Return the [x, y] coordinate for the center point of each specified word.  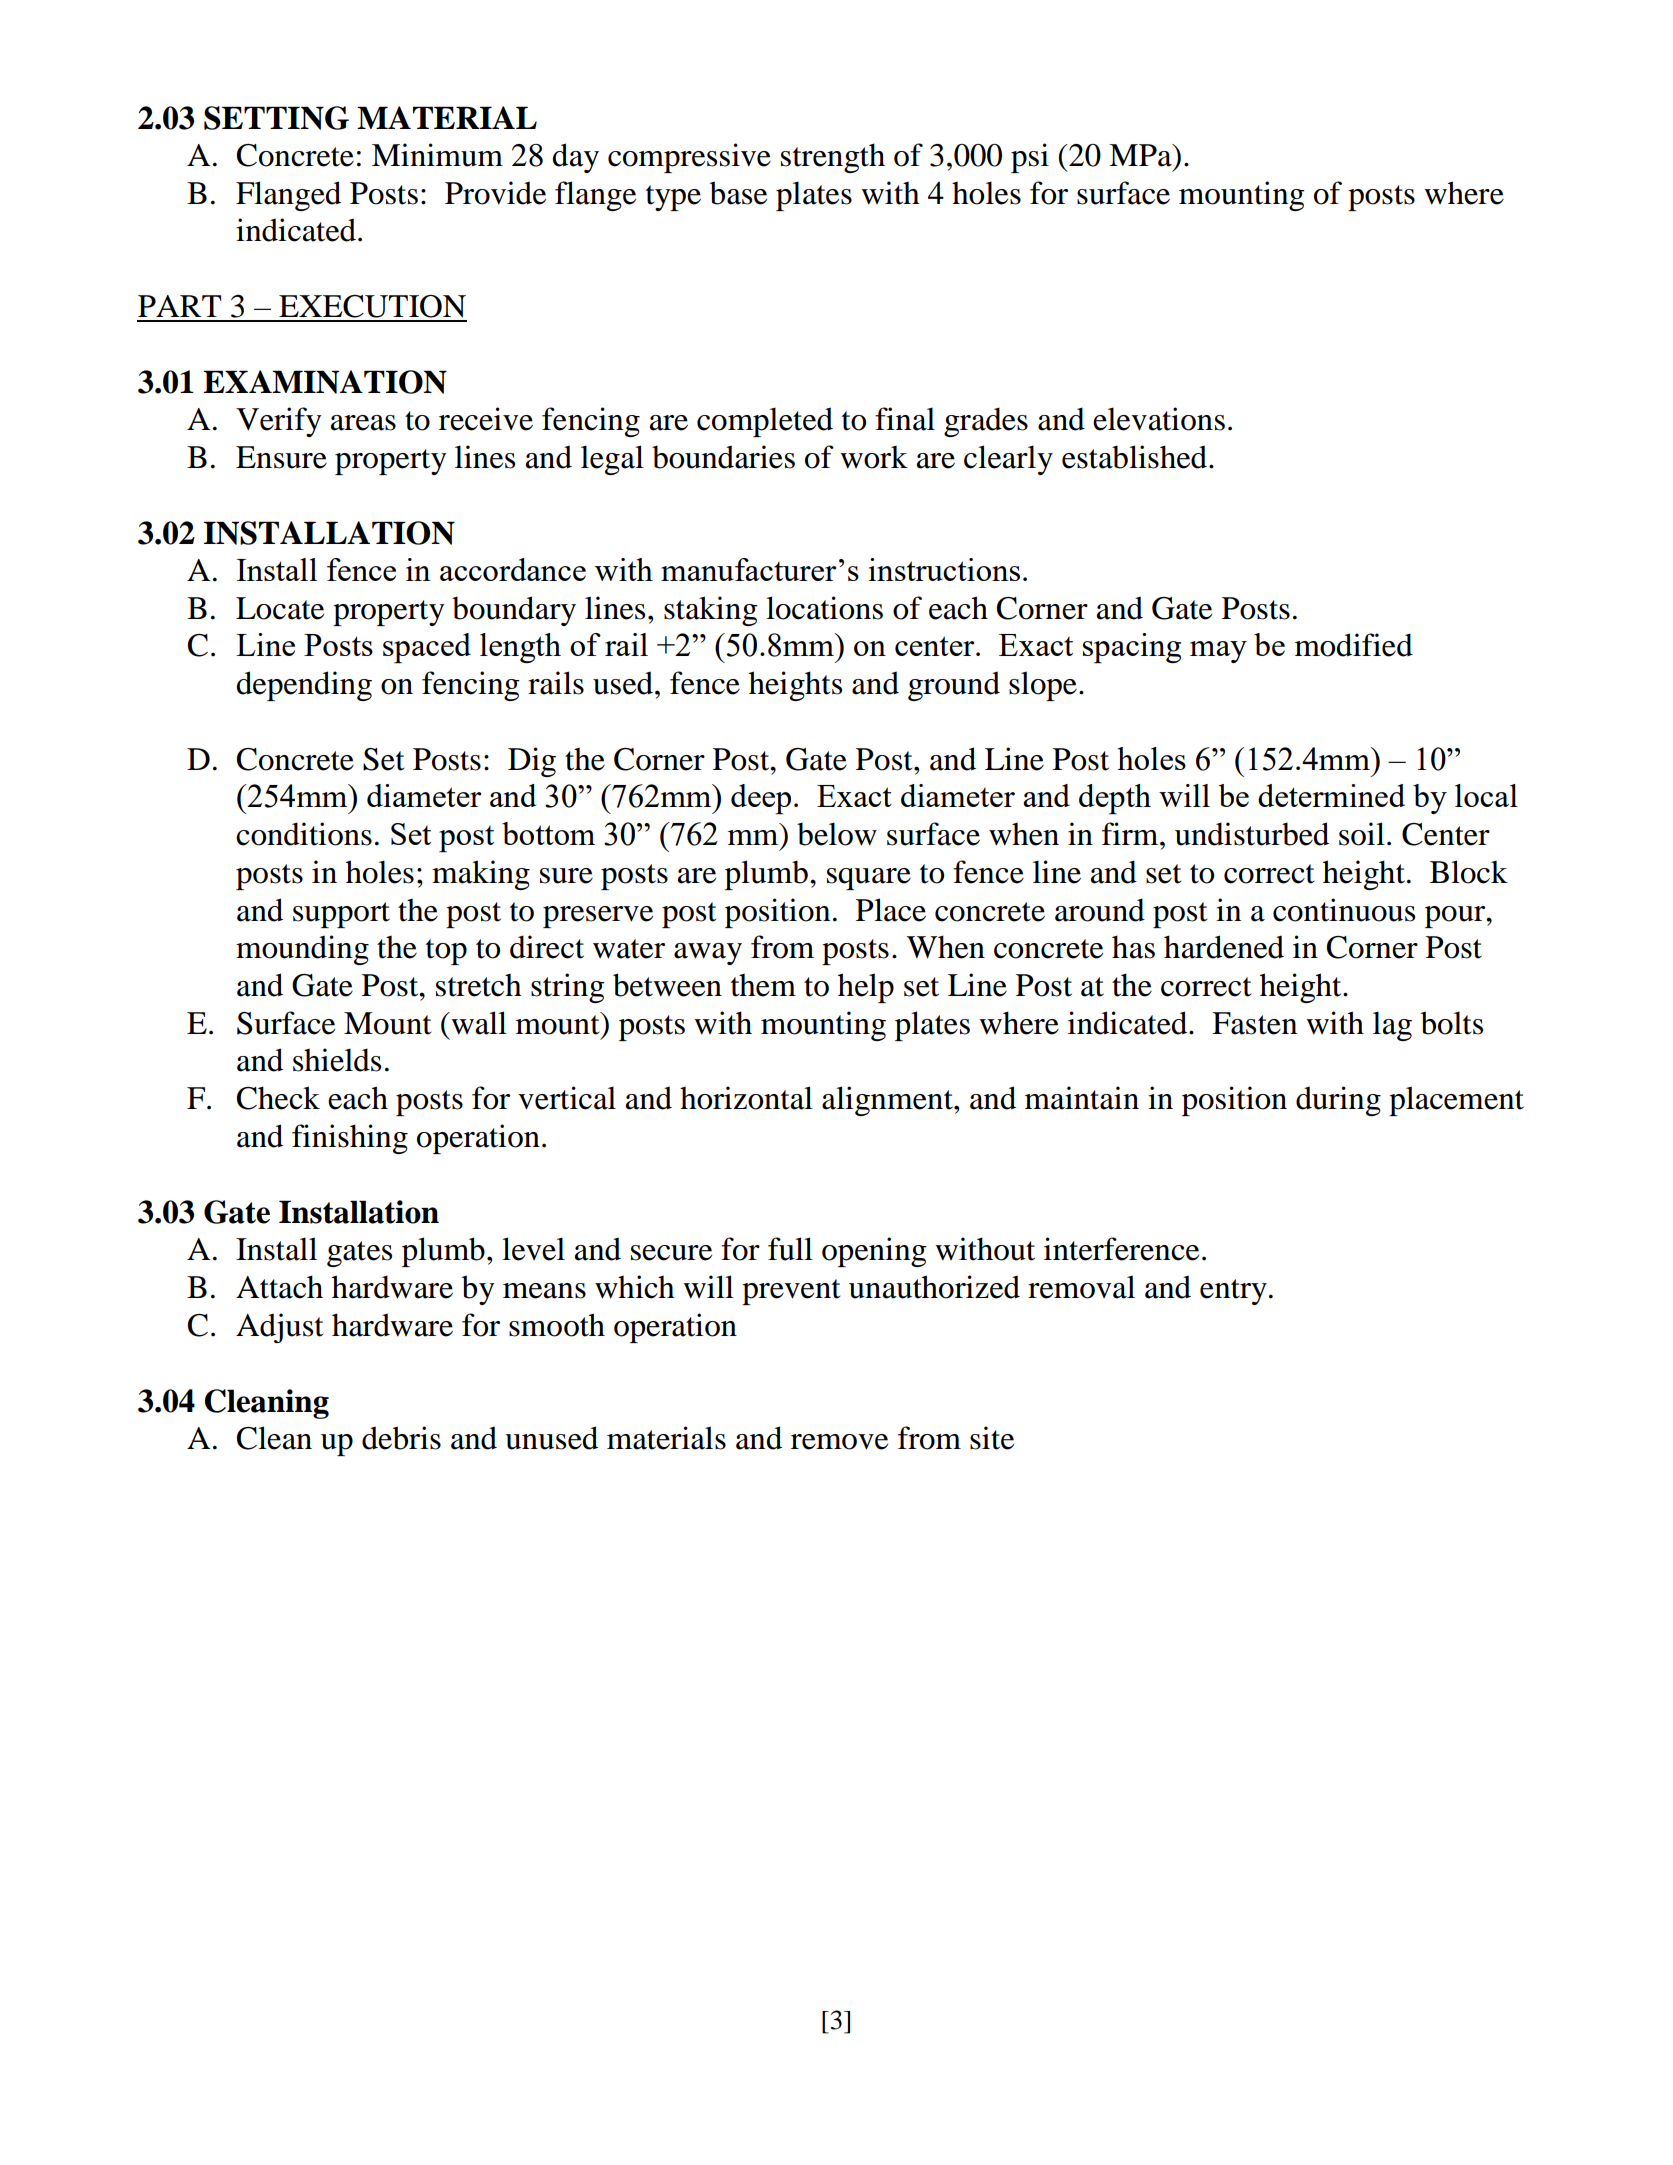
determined [1331, 795]
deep [761, 799]
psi [1030, 158]
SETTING [276, 118]
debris [401, 1438]
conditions [304, 834]
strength [833, 158]
